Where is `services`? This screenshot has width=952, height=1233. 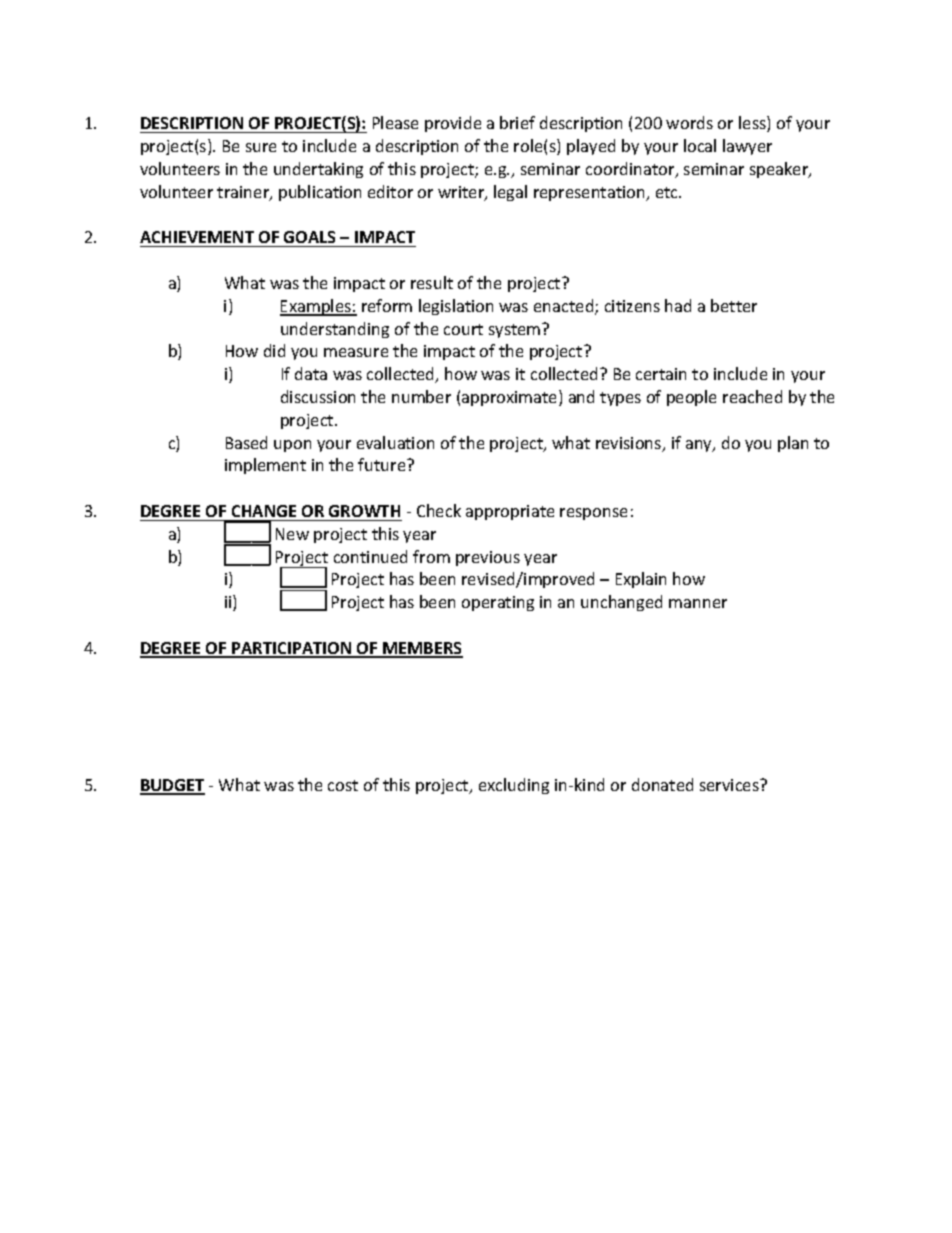
services is located at coordinates (730, 785).
